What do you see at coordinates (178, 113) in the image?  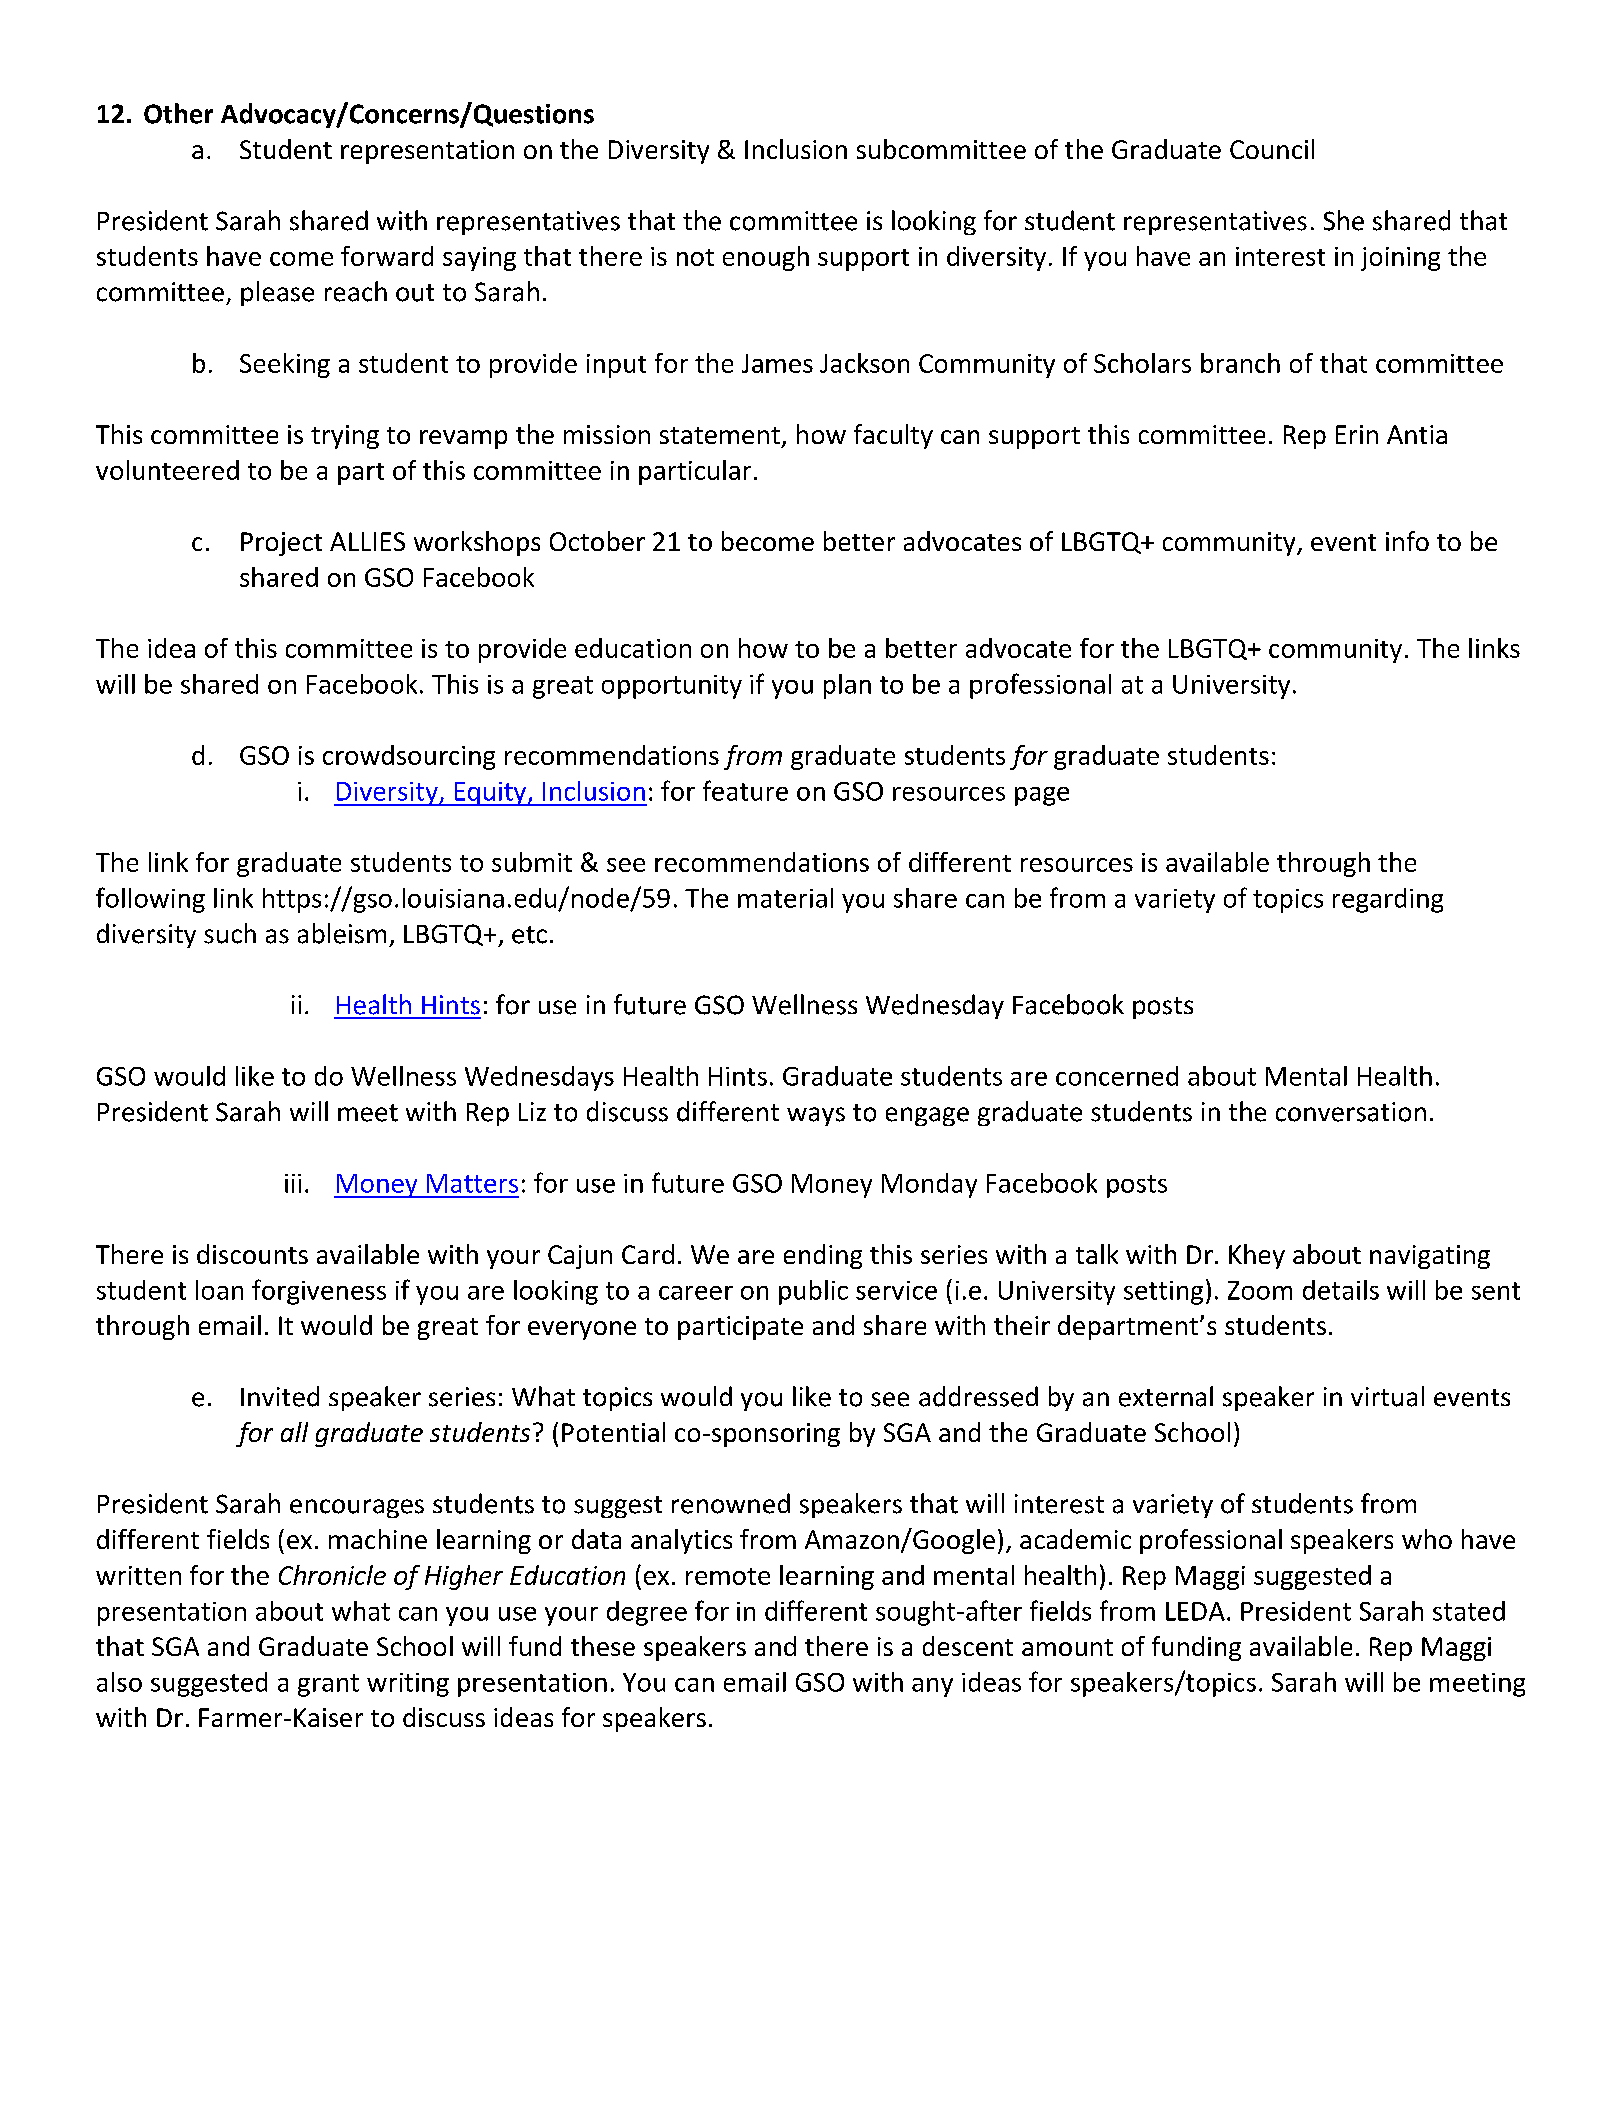 I see `Other` at bounding box center [178, 113].
